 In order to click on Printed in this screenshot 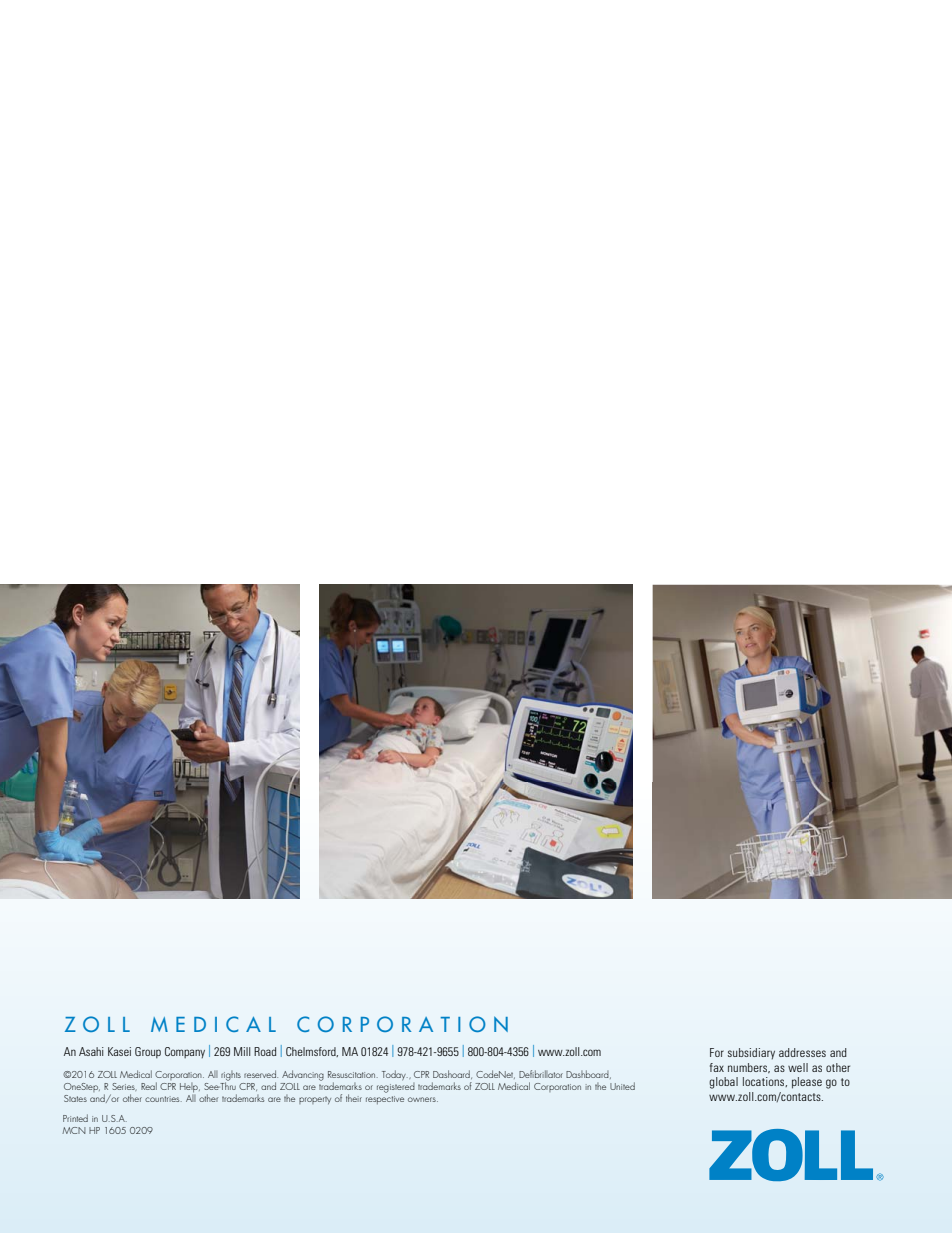, I will do `click(75, 1118)`.
